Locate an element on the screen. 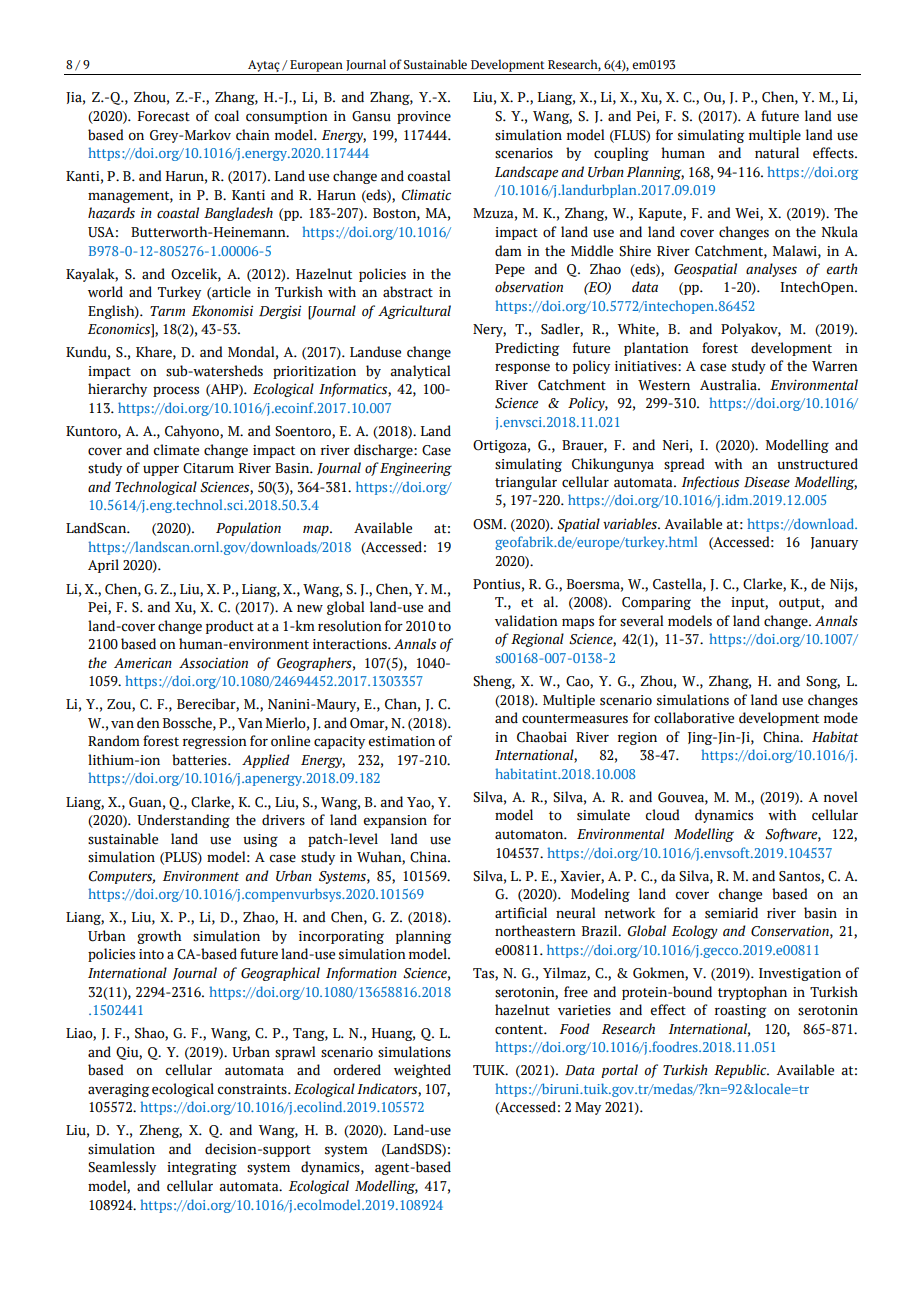  triangular is located at coordinates (526, 483).
